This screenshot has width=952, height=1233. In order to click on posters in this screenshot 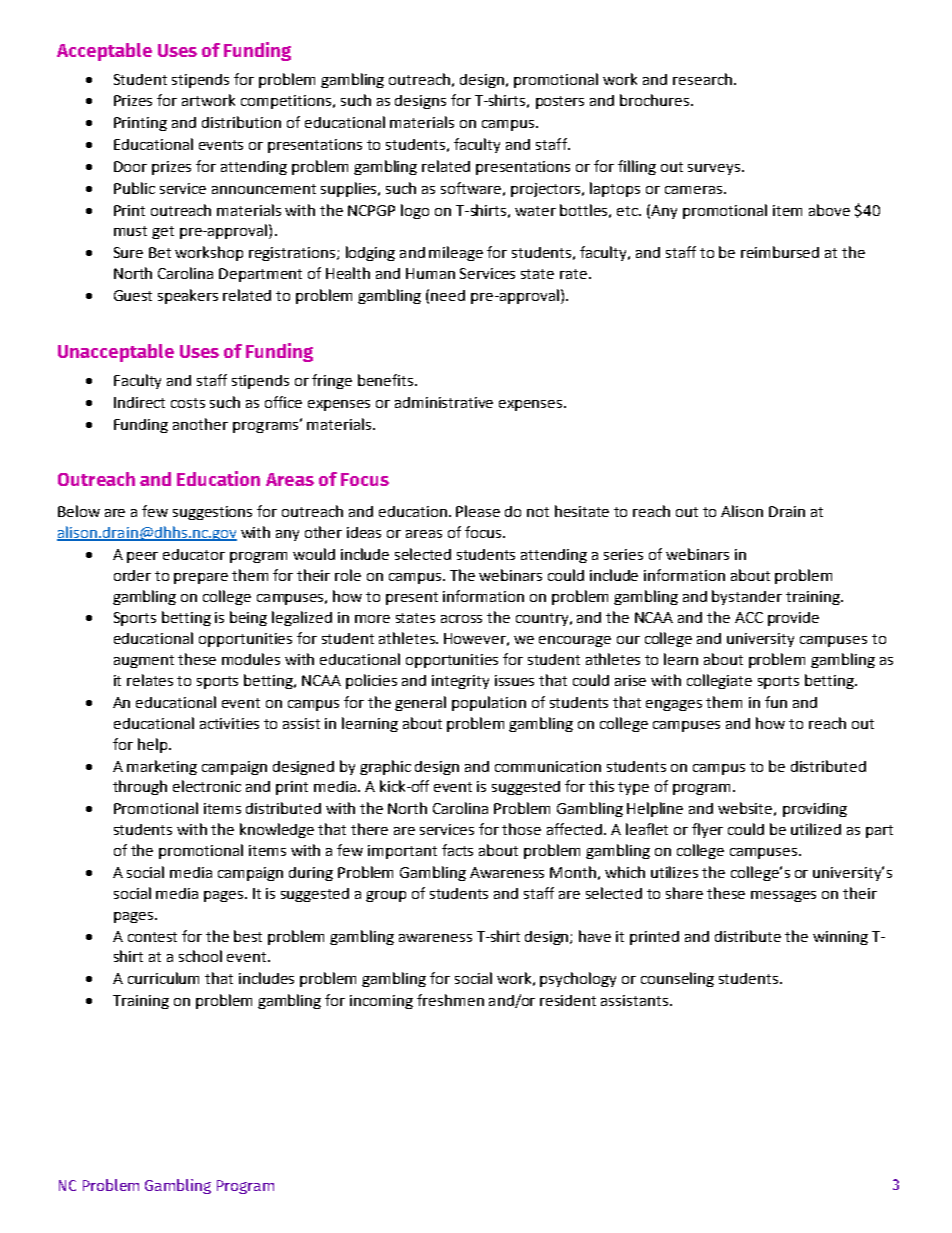, I will do `click(560, 102)`.
